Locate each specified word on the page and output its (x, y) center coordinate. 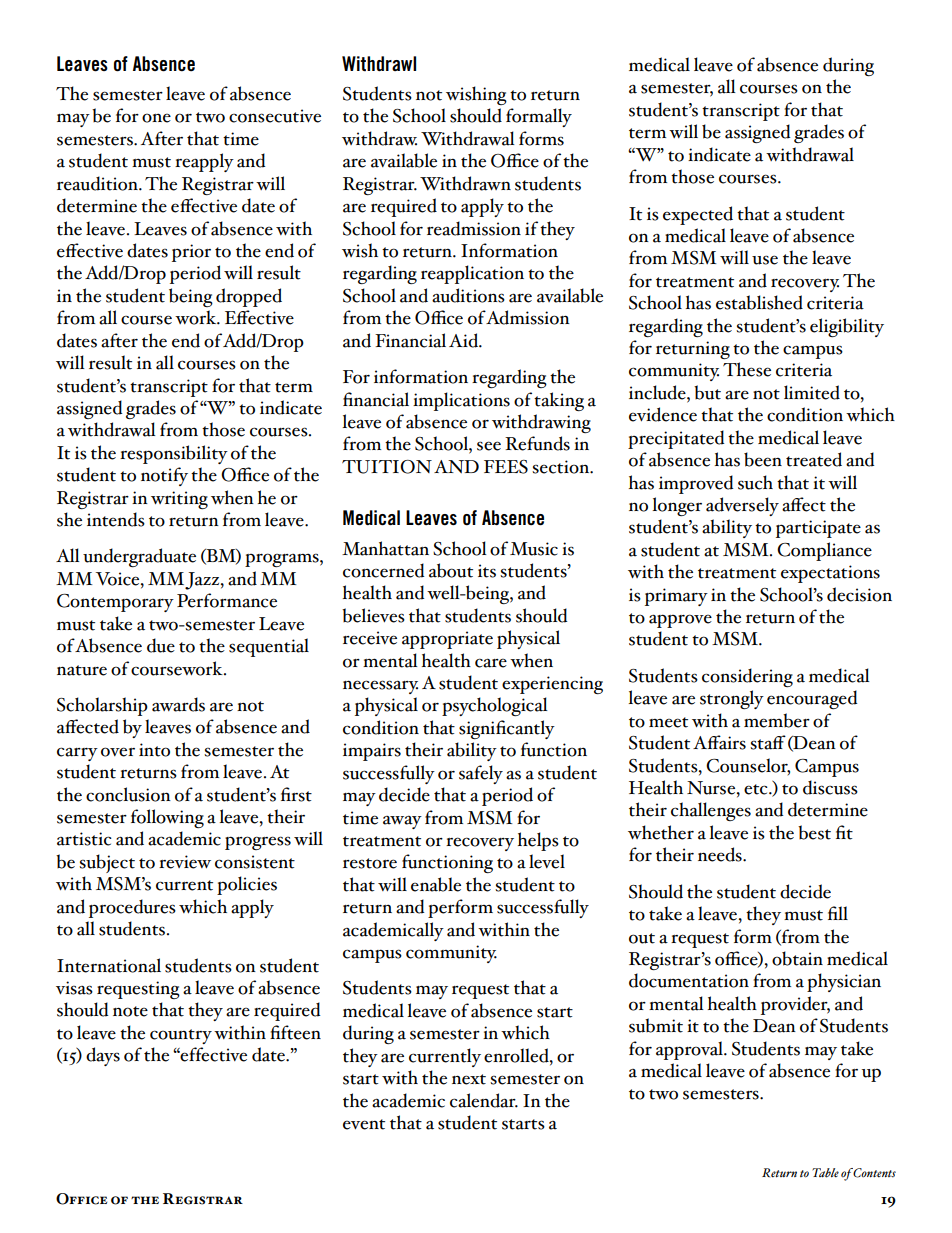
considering (747, 677)
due (161, 645)
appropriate (447, 640)
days (103, 1056)
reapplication (472, 274)
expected (698, 215)
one (156, 118)
